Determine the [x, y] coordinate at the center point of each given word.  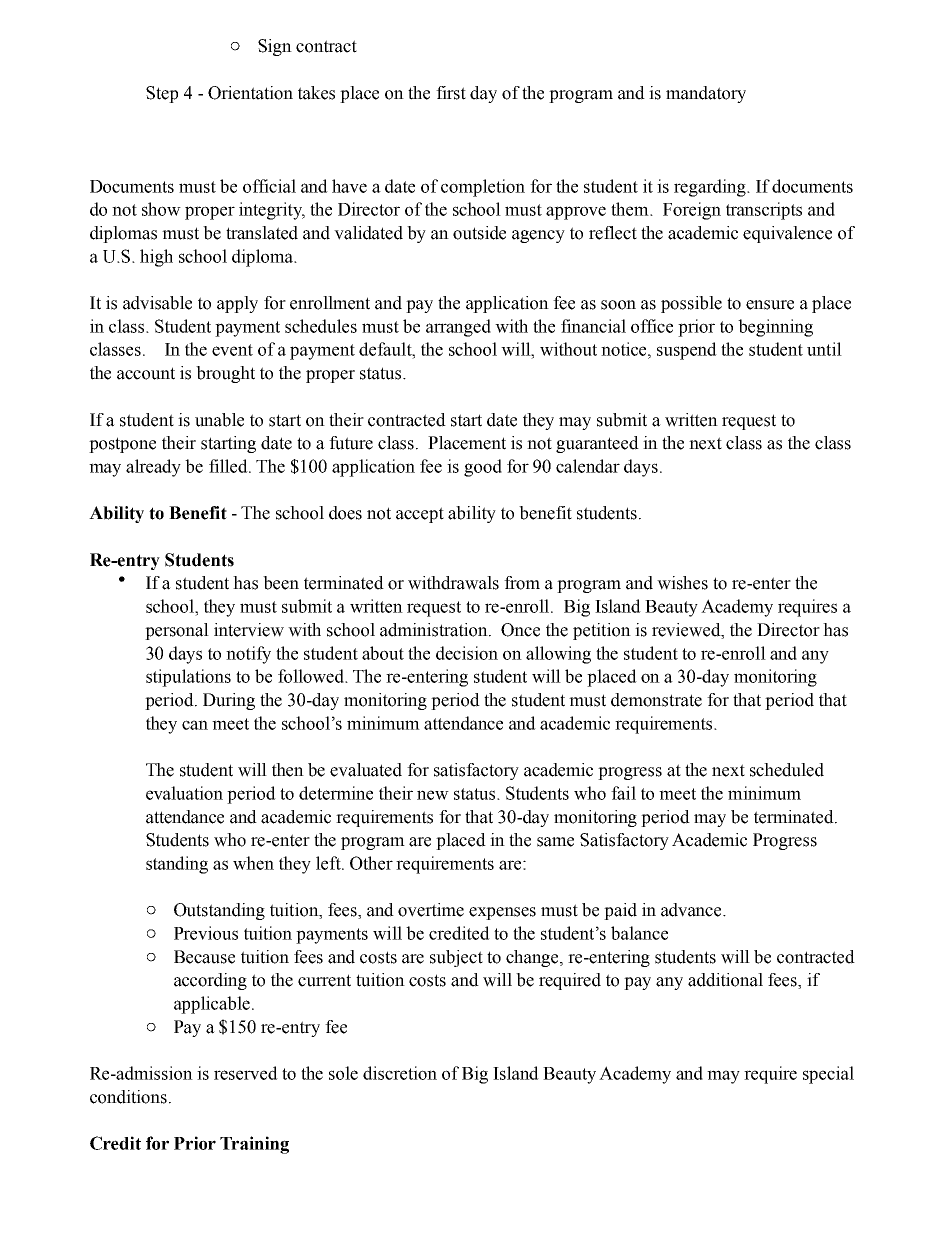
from [522, 583]
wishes [682, 583]
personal [177, 631]
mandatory [706, 94]
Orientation [250, 93]
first [451, 93]
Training [254, 1145]
